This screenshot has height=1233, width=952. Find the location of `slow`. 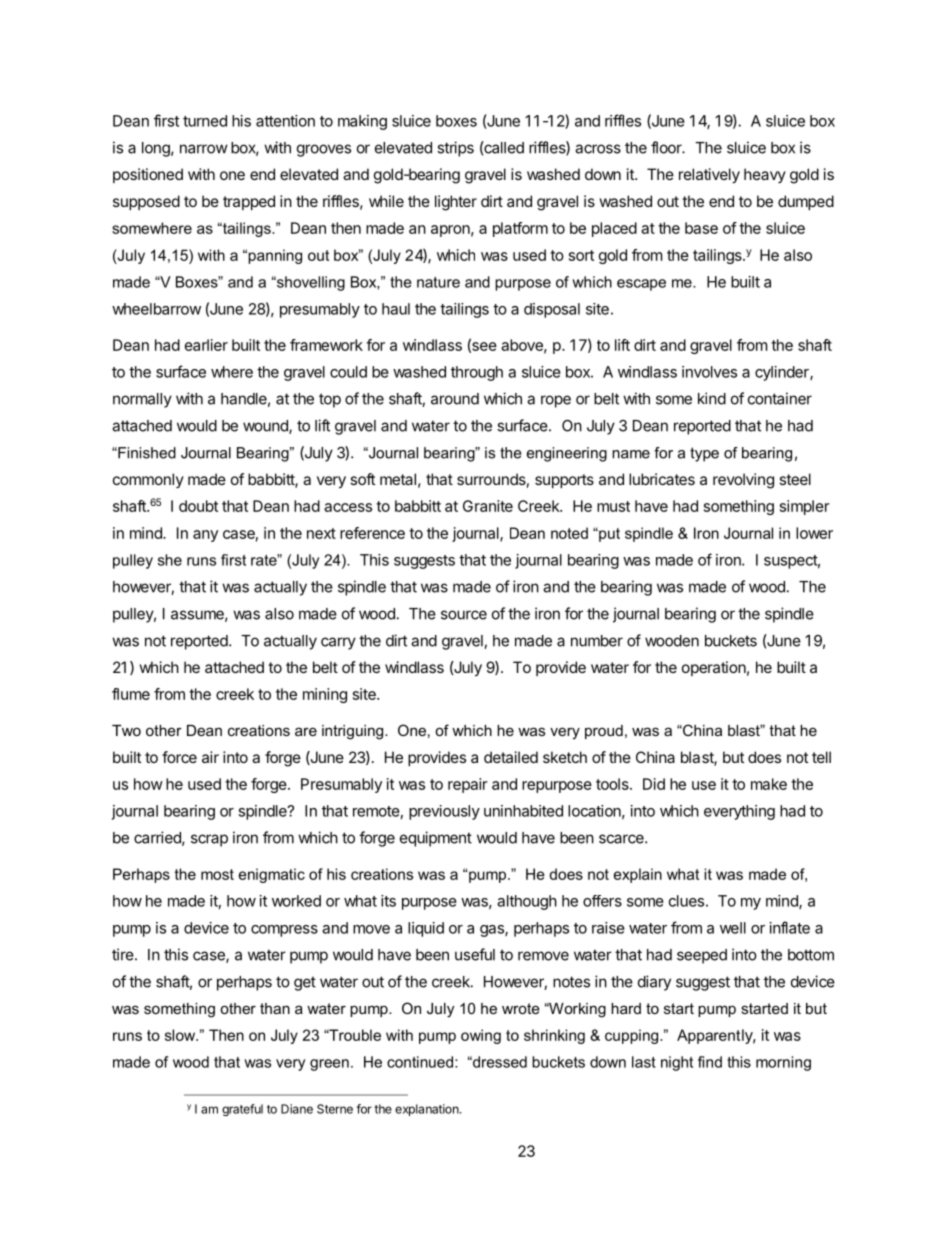

slow is located at coordinates (181, 1035).
